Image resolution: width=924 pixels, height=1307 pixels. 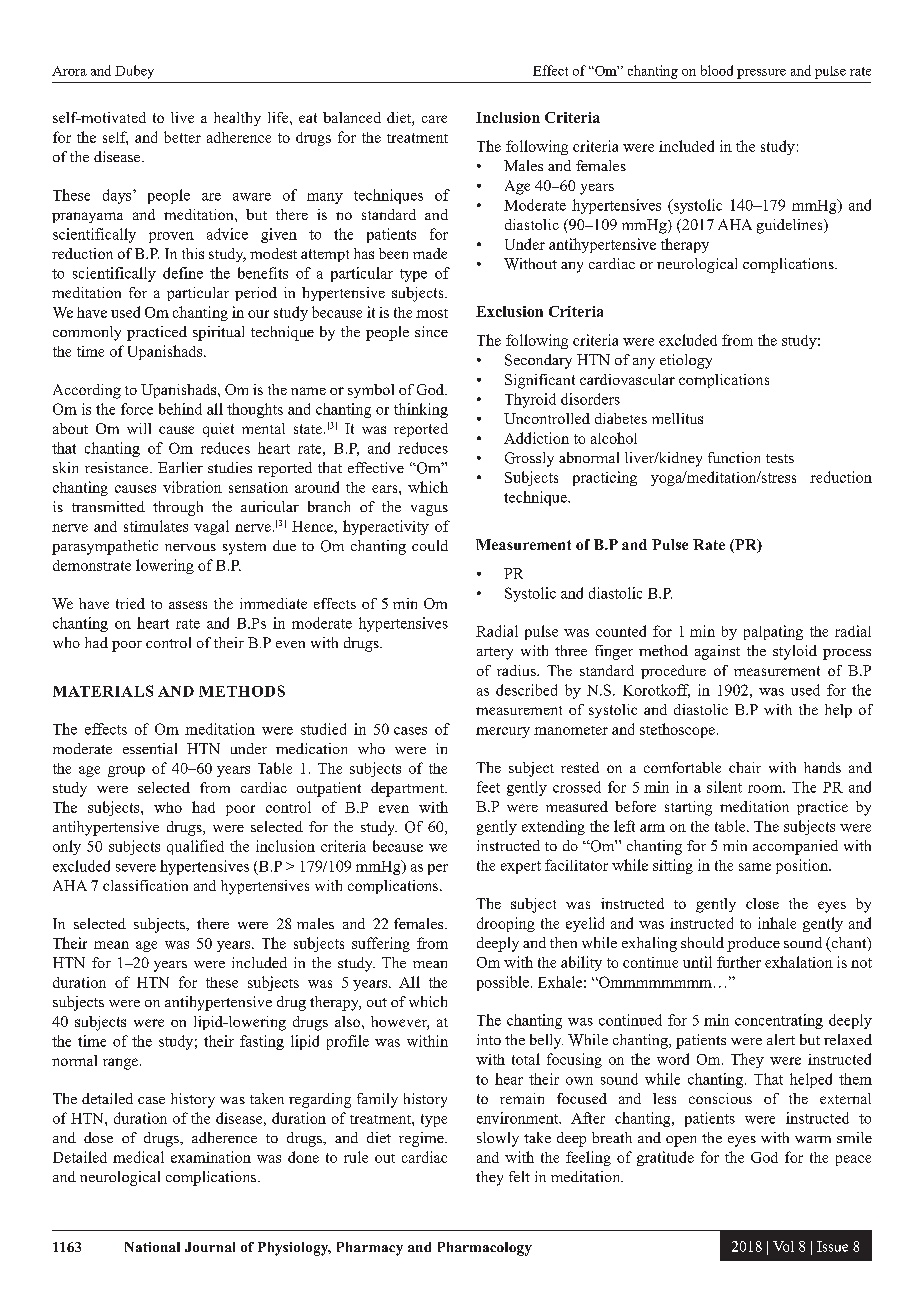 What do you see at coordinates (783, 1246) in the screenshot?
I see `Vol` at bounding box center [783, 1246].
